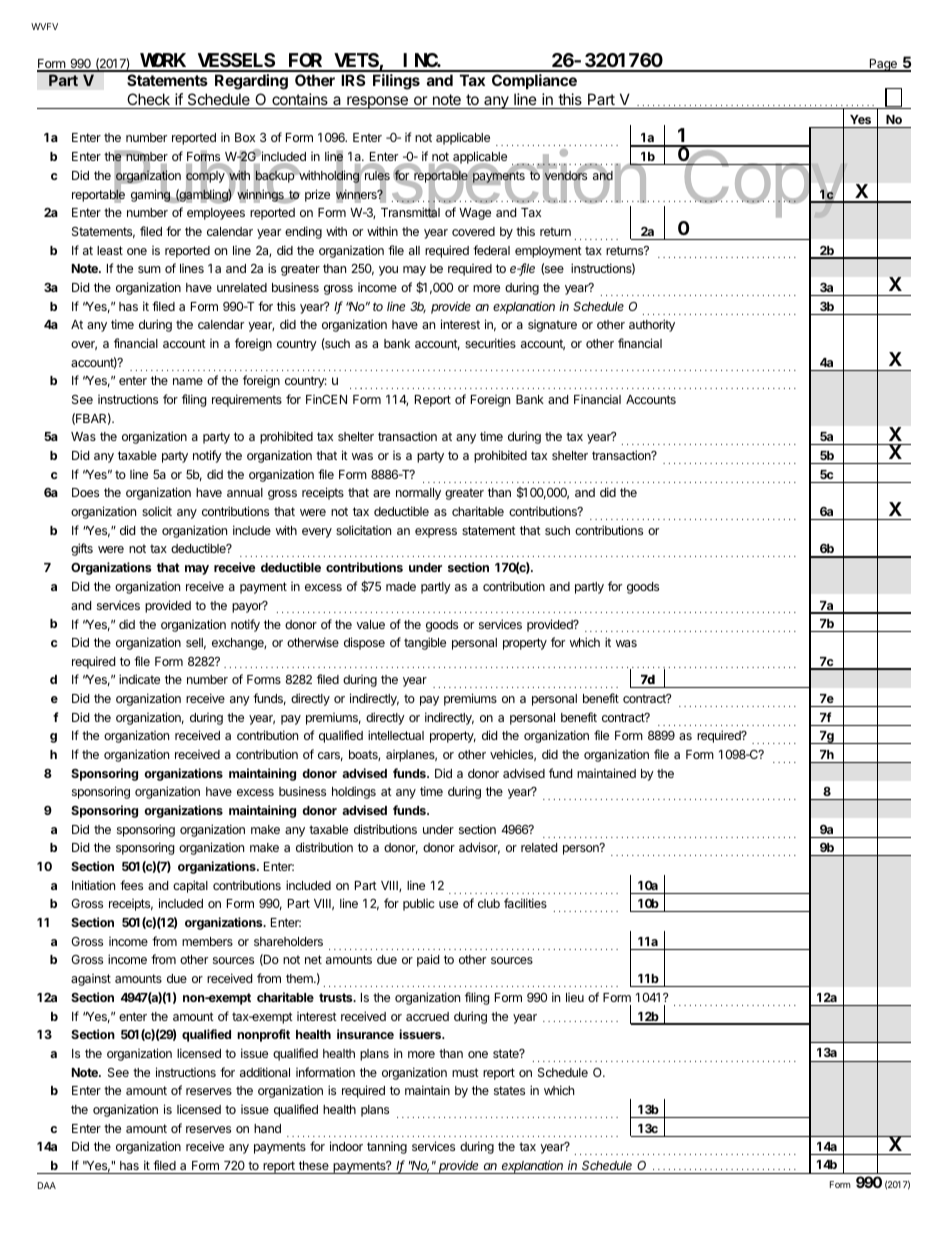  What do you see at coordinates (448, 904) in the document?
I see `use` at bounding box center [448, 904].
